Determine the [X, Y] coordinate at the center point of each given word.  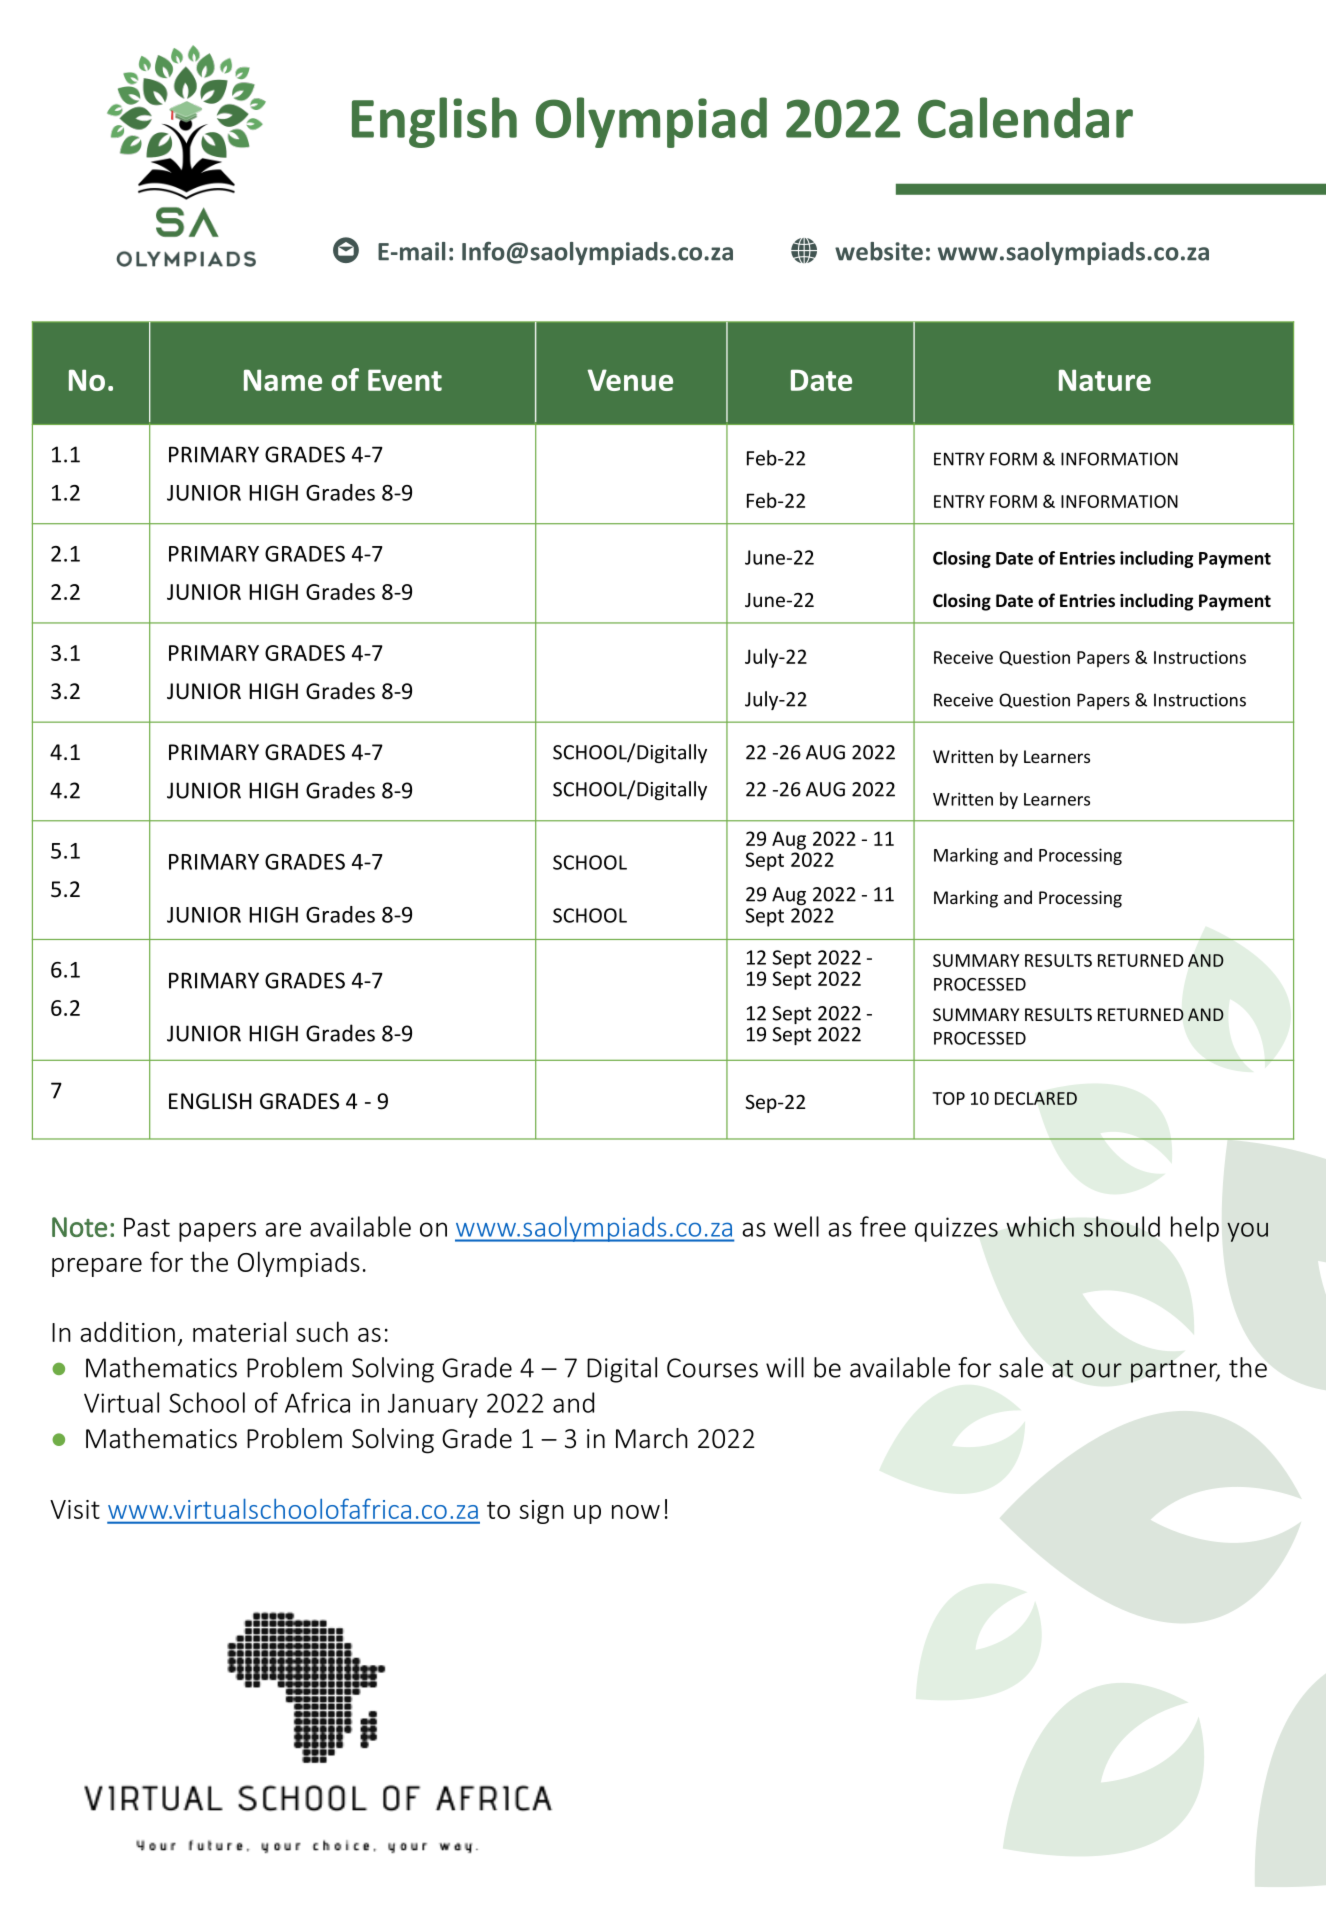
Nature [1105, 380]
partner [1175, 1371]
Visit [75, 1509]
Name [283, 380]
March [652, 1438]
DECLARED [1036, 1098]
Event [405, 380]
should [1122, 1226]
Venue [630, 380]
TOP [948, 1098]
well [796, 1226]
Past [147, 1227]
